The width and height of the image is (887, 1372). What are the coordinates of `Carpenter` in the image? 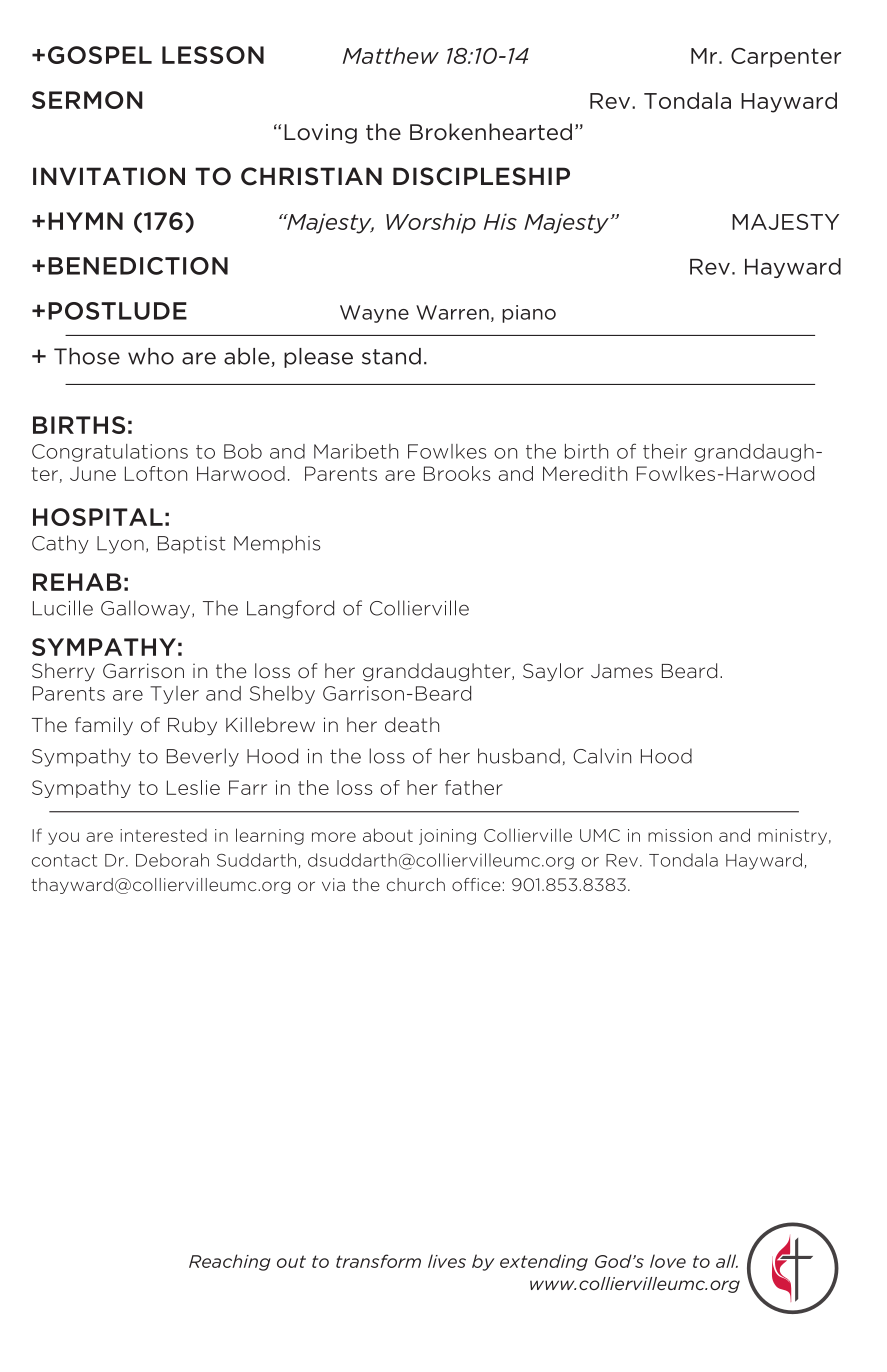 It's located at (786, 58).
